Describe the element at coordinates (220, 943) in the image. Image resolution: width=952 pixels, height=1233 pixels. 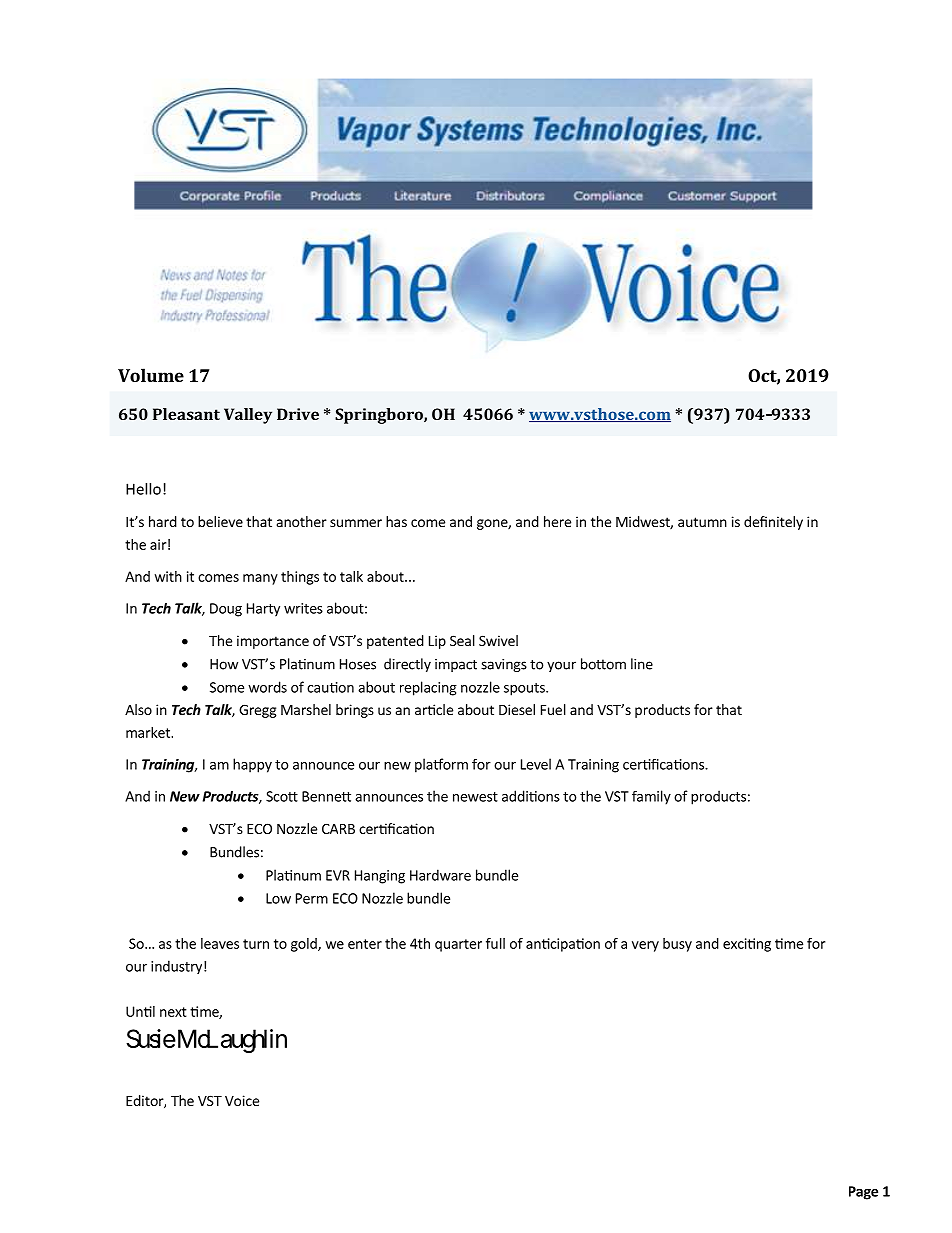
I see `leaves` at that location.
